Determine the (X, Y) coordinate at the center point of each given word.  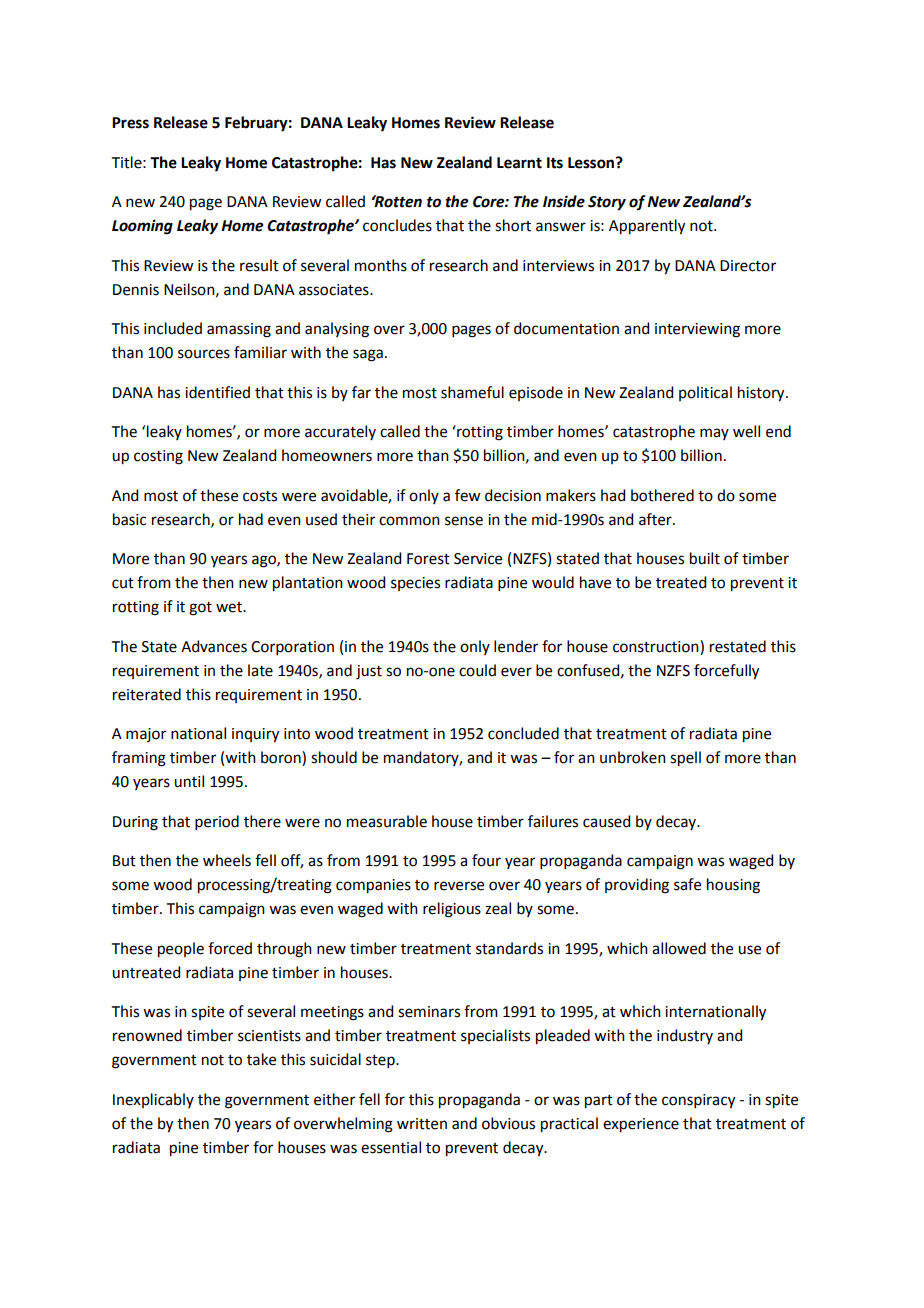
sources (204, 354)
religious (452, 910)
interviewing (697, 330)
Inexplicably (153, 1100)
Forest (428, 559)
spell (685, 759)
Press (130, 123)
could (477, 670)
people (181, 950)
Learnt (519, 163)
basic (129, 519)
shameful (472, 392)
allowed (679, 948)
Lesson (592, 163)
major (146, 735)
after (656, 519)
